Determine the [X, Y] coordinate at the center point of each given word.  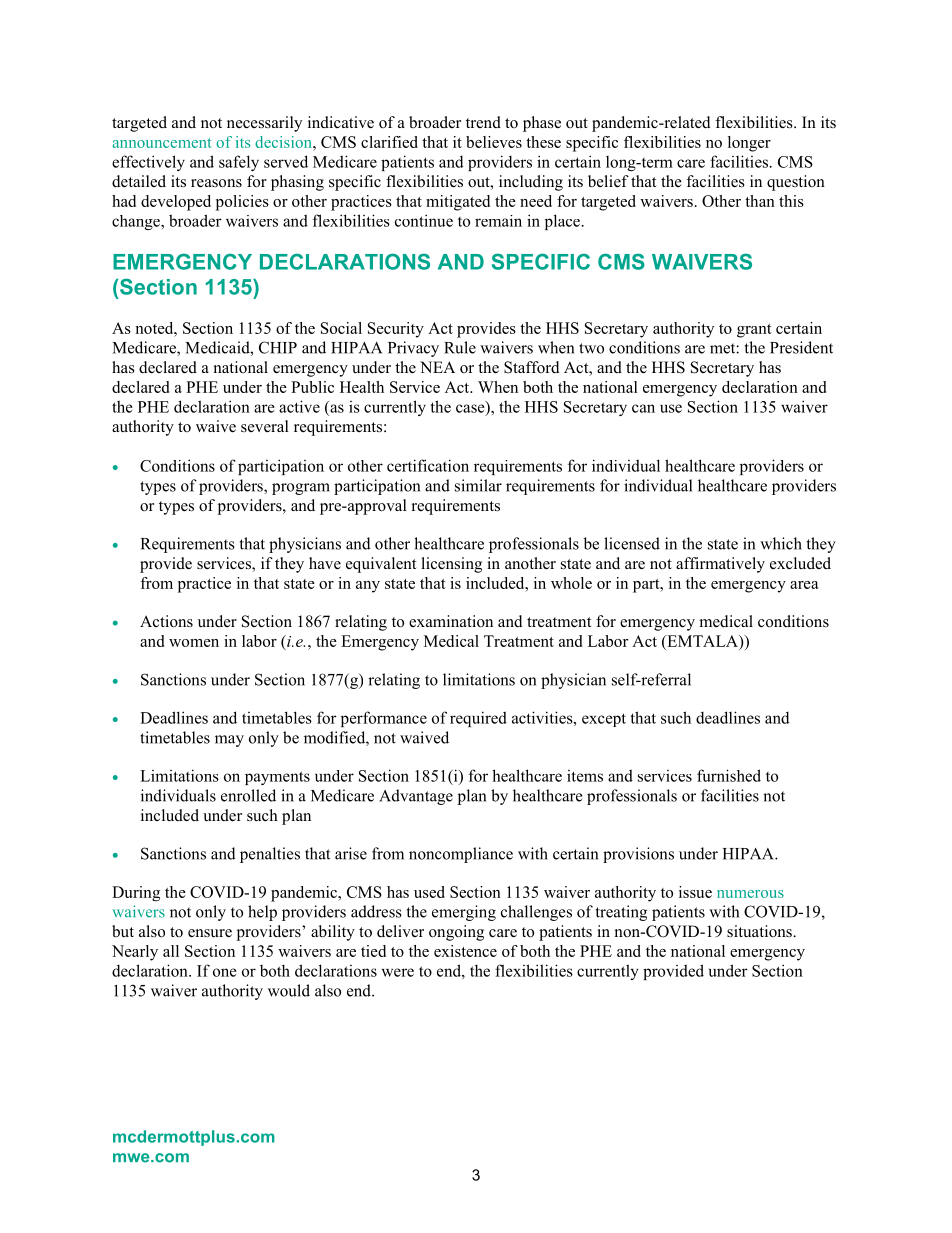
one [225, 972]
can [643, 408]
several [265, 426]
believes [494, 142]
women [194, 643]
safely [239, 163]
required [478, 719]
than [760, 201]
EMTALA [702, 641]
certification [428, 465]
